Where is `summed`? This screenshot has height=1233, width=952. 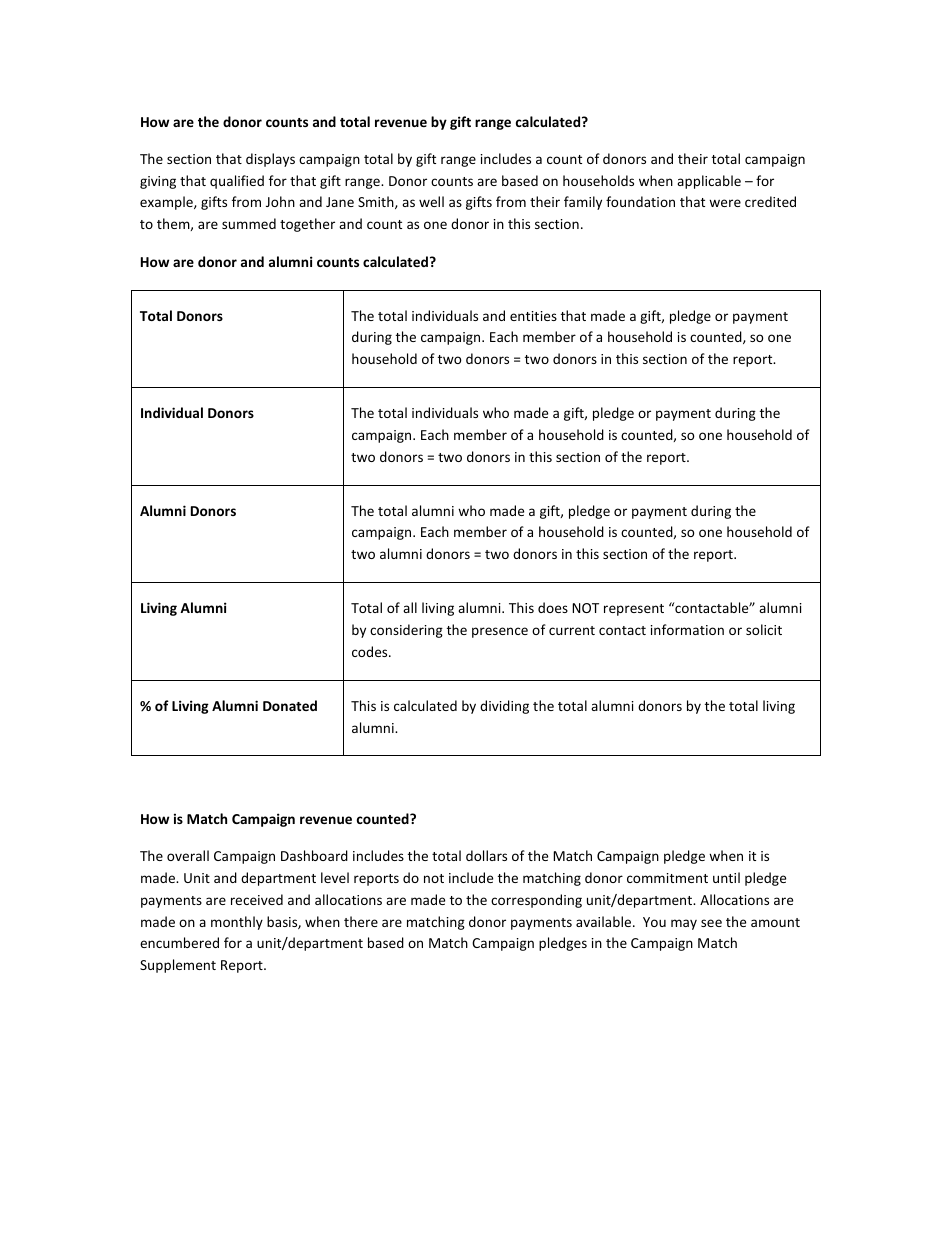 summed is located at coordinates (249, 223).
